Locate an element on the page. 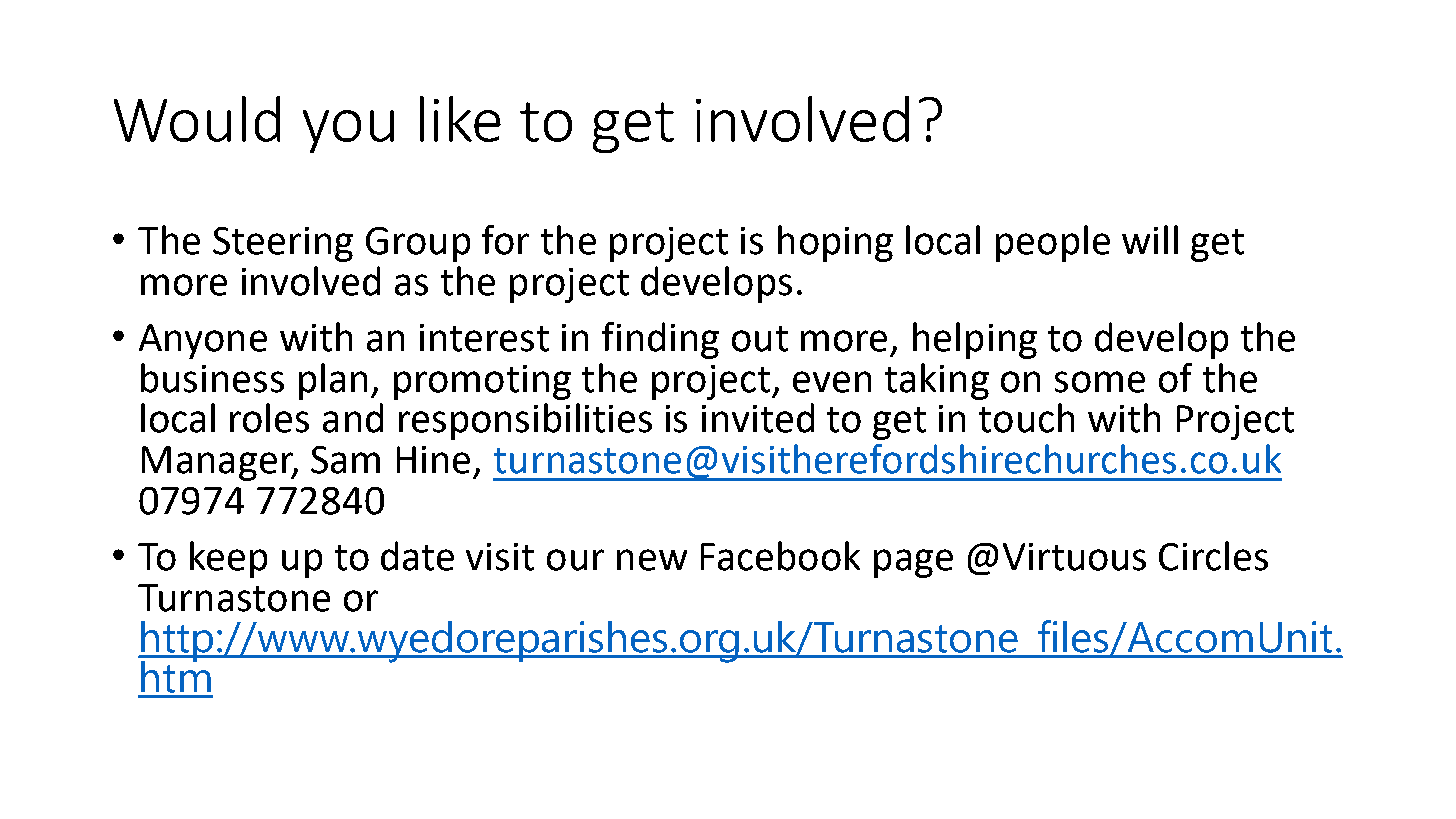 The image size is (1456, 819). new is located at coordinates (652, 560).
